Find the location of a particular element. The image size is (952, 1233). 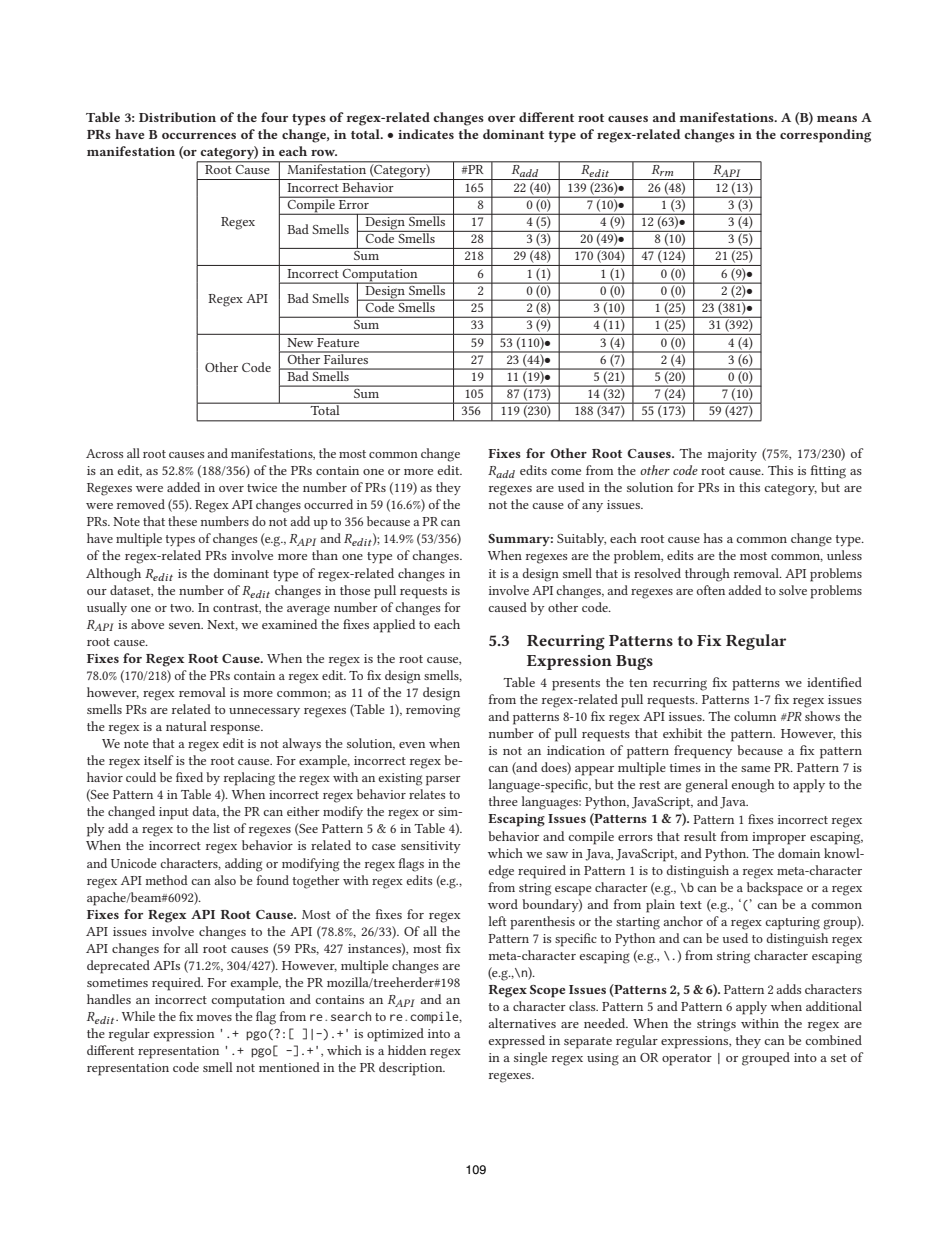

moves is located at coordinates (214, 1018).
